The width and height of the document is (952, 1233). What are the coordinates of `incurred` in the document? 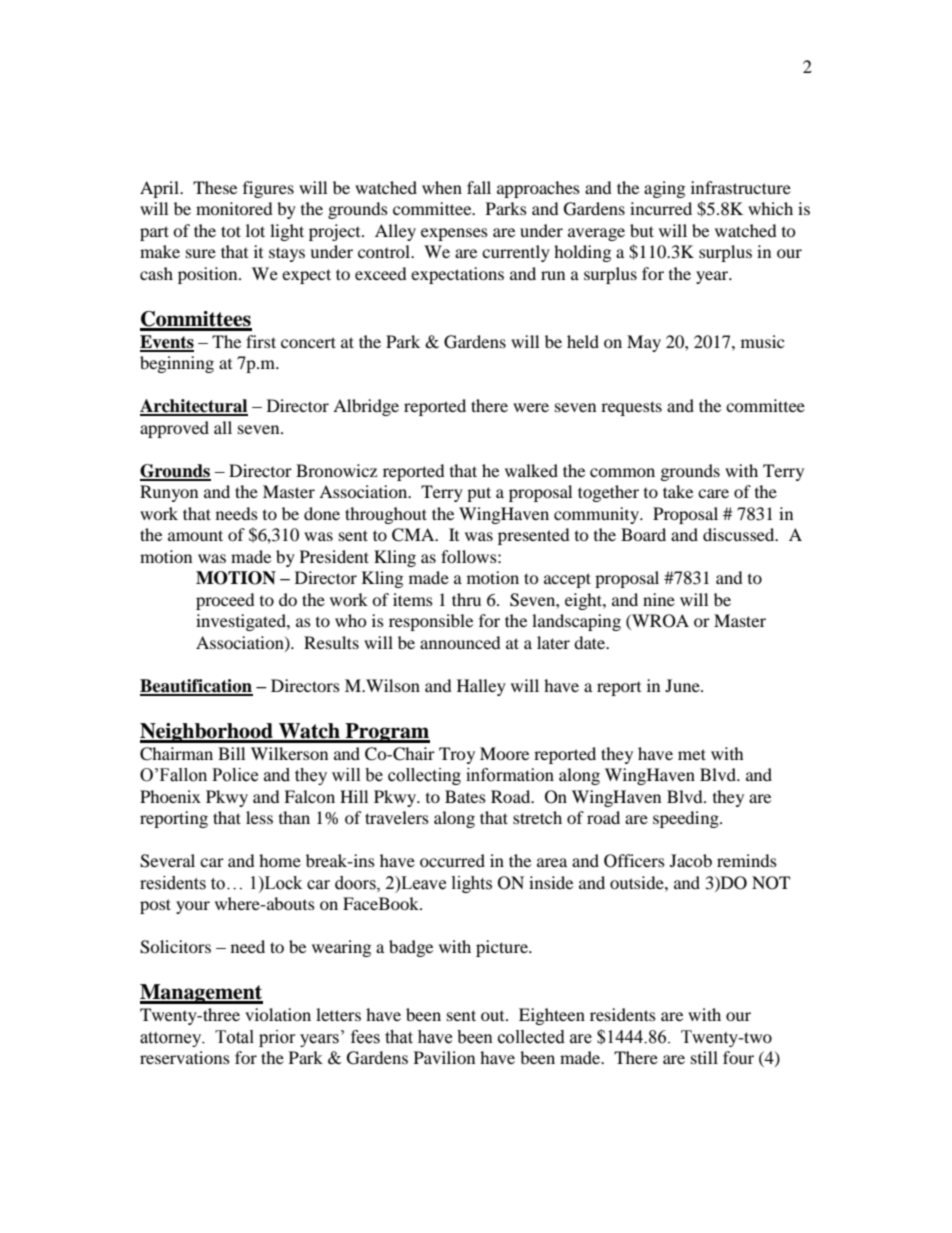 It's located at (661, 208).
